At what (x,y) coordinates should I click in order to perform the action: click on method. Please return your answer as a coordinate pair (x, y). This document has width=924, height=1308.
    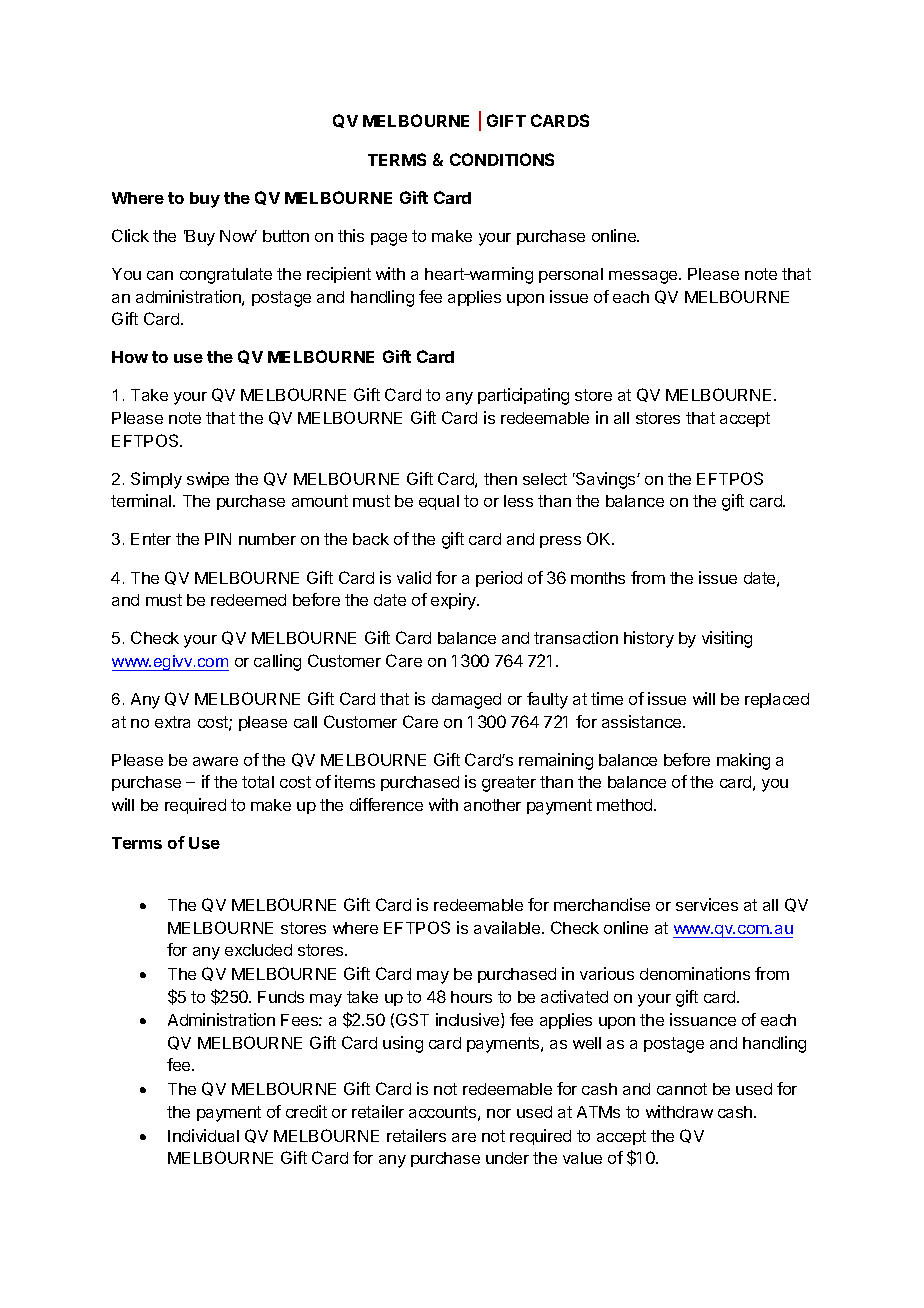
    Looking at the image, I should click on (626, 805).
